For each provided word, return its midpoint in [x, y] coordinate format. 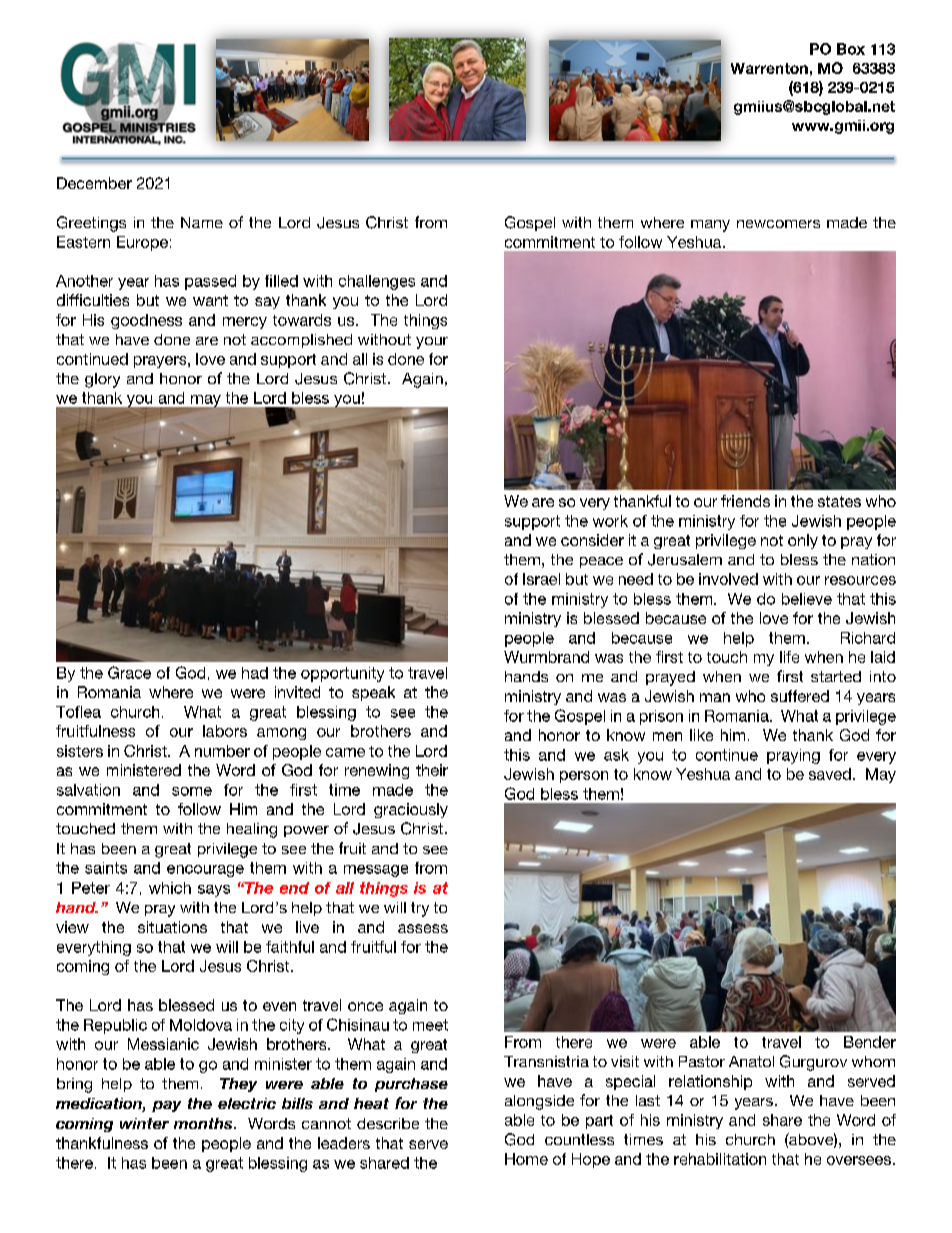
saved [830, 774]
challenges [377, 282]
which [170, 888]
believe [807, 599]
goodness [146, 321]
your [432, 343]
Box [851, 49]
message [376, 871]
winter [144, 1123]
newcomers [778, 224]
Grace [129, 672]
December [94, 183]
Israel [541, 579]
